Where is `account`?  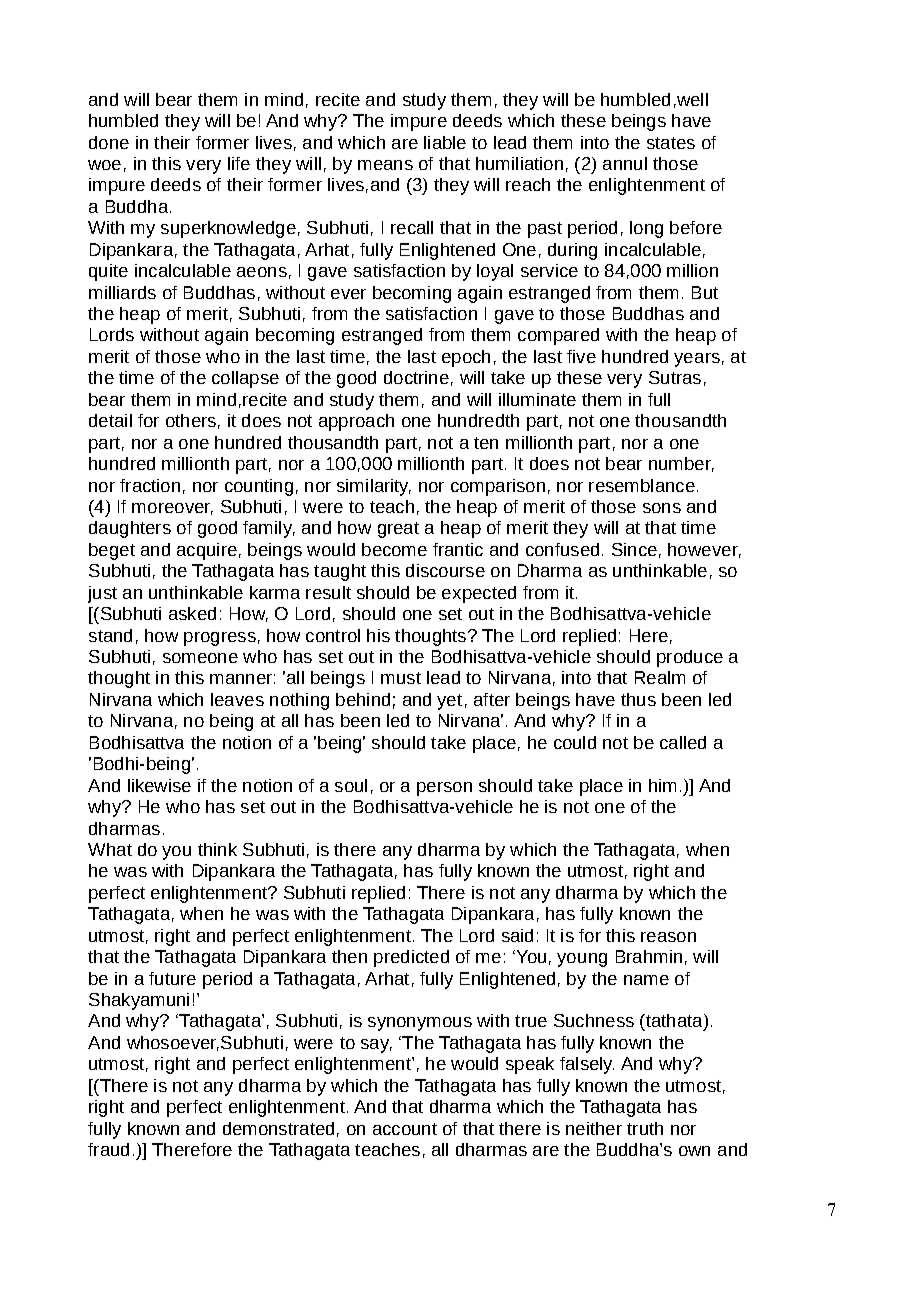 account is located at coordinates (405, 1129).
